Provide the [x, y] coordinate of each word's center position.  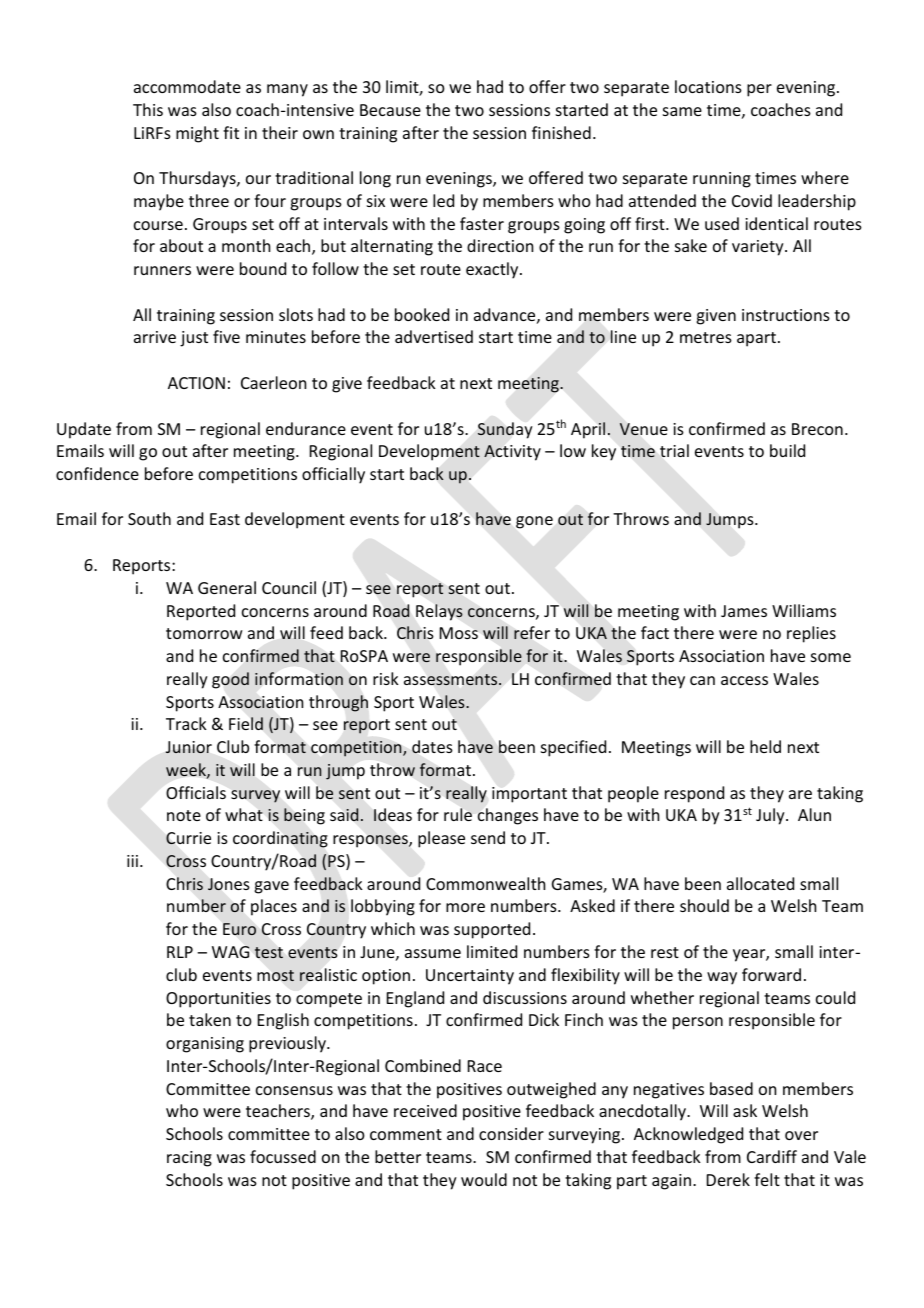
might [197, 134]
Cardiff [772, 1156]
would [484, 1179]
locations [708, 86]
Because [390, 110]
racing [189, 1159]
